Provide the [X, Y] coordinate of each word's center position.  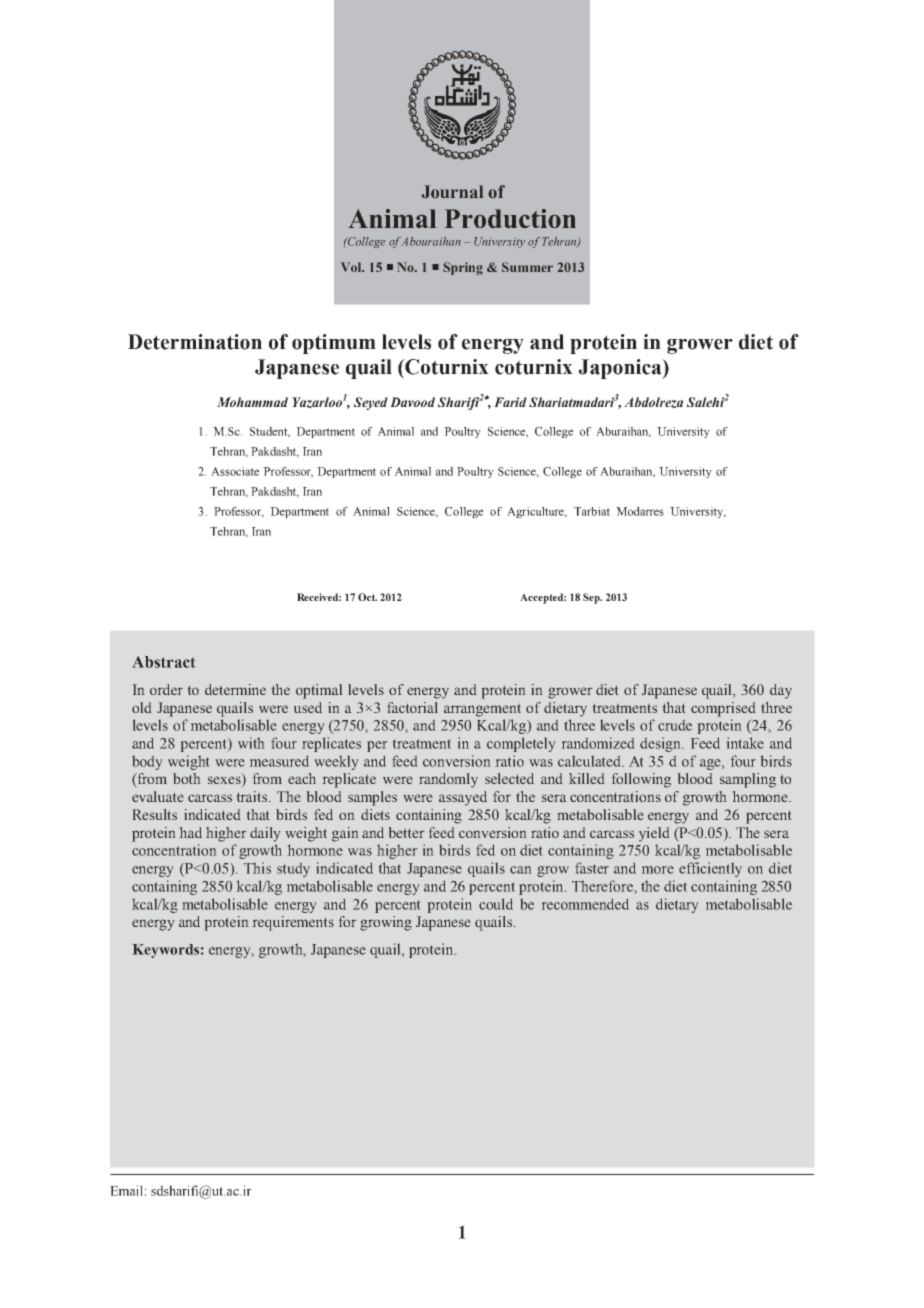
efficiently [710, 869]
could [496, 904]
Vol [352, 267]
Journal [452, 192]
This [257, 868]
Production [510, 218]
